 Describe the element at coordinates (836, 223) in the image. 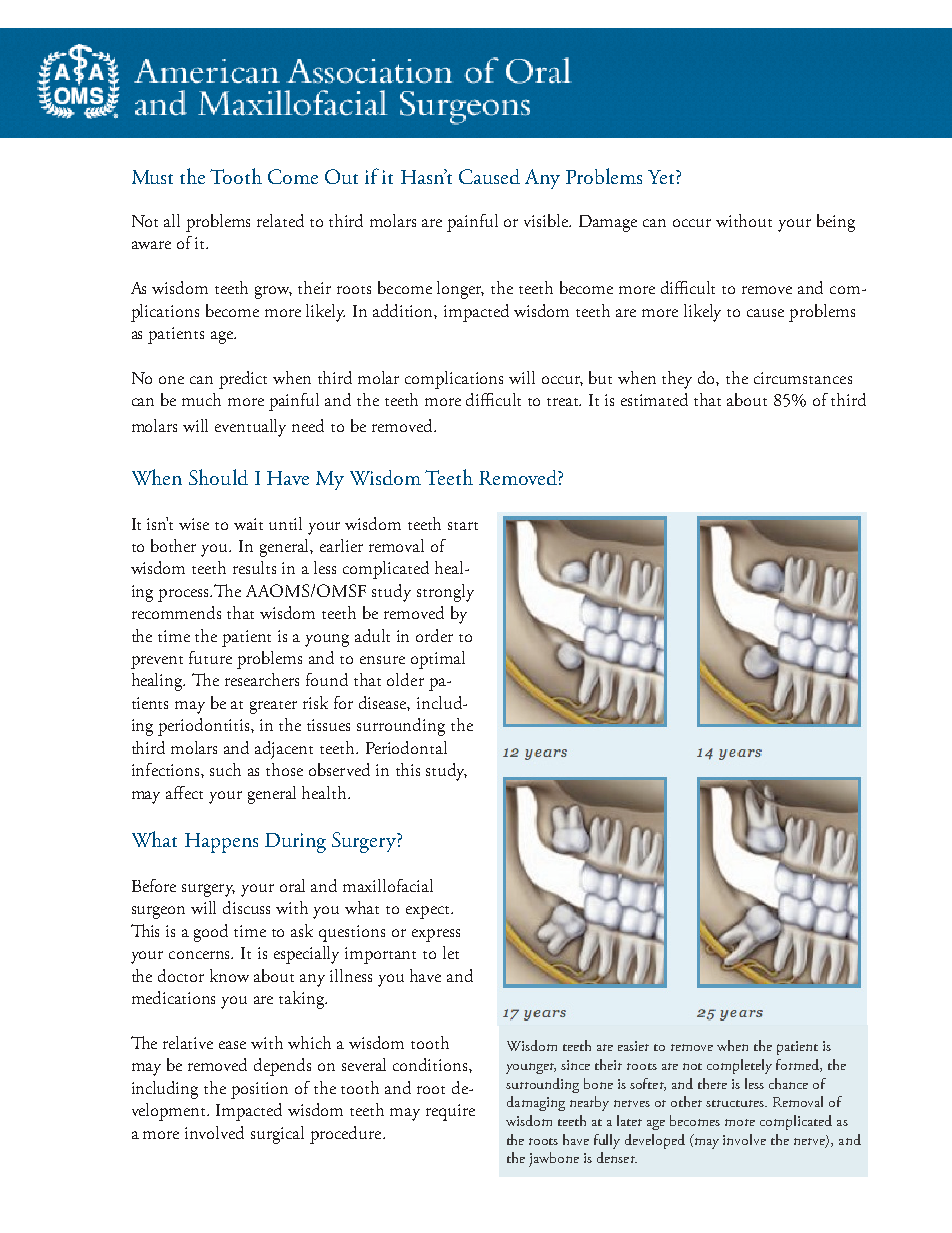

I see `being` at that location.
